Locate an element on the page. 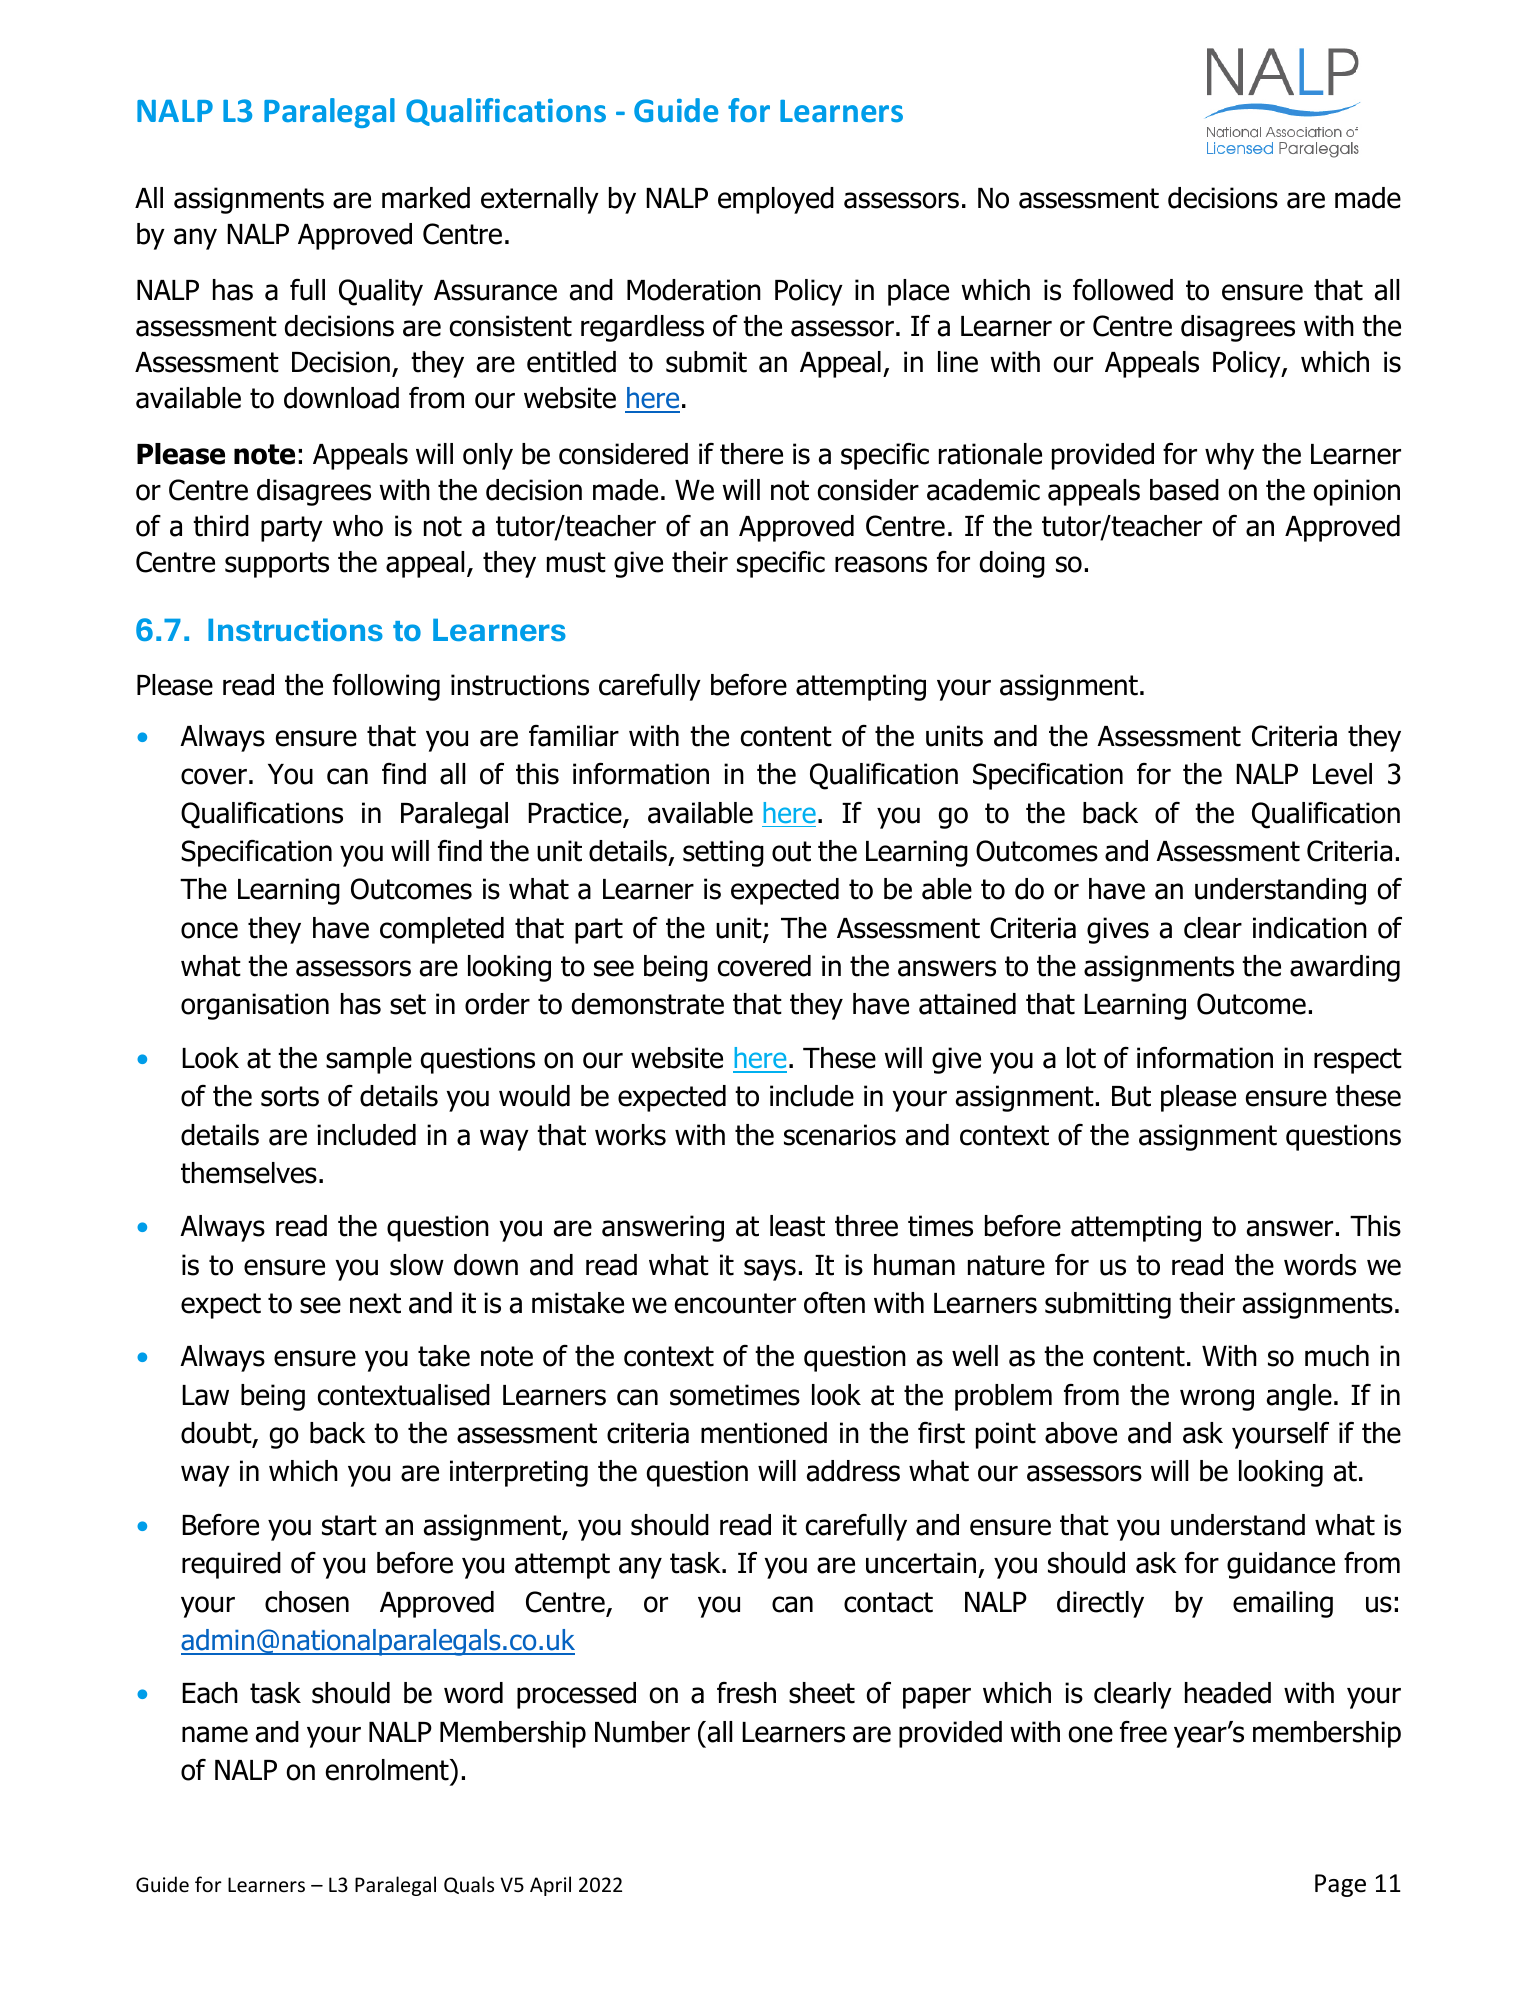  employed is located at coordinates (776, 200).
